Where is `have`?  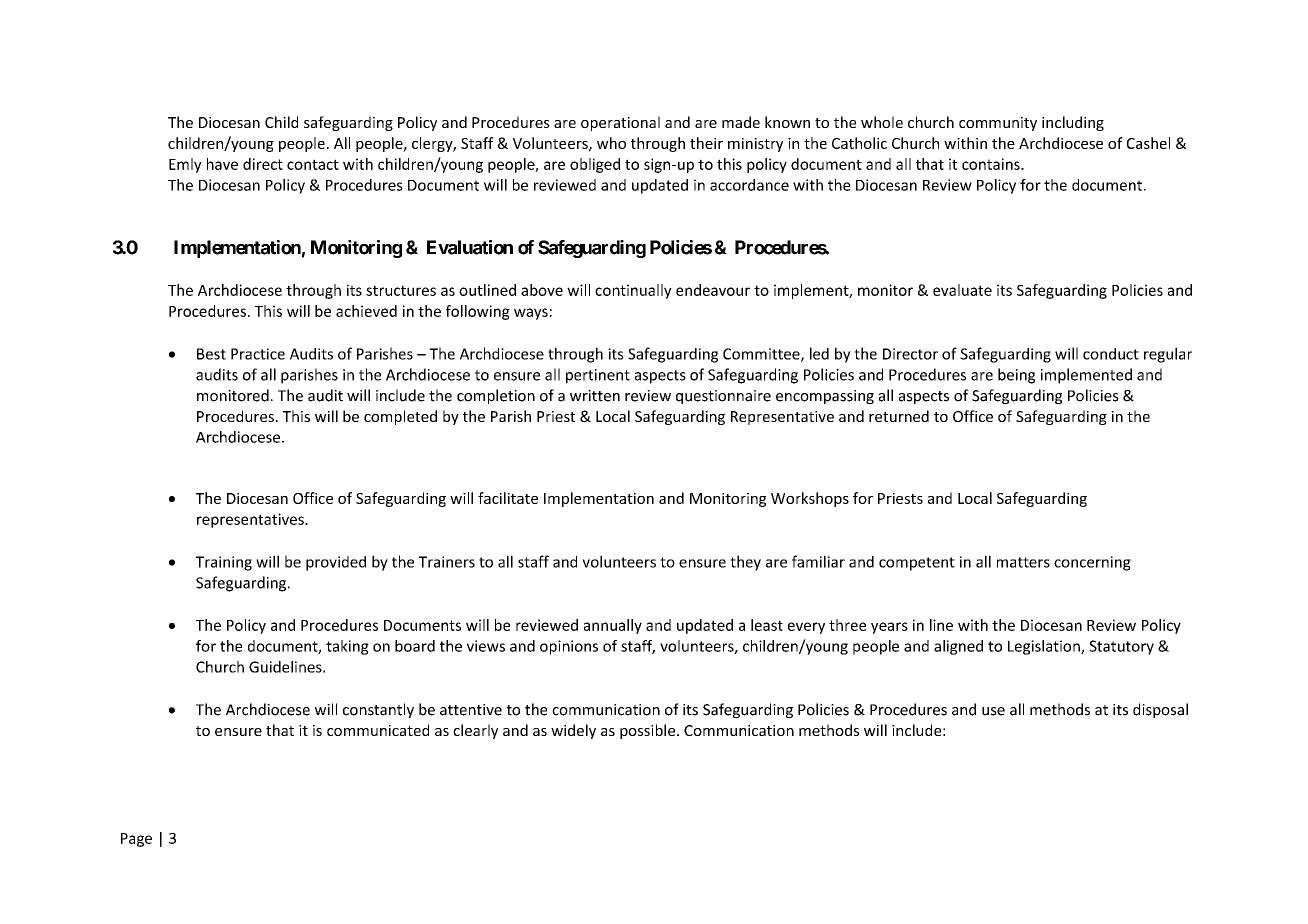
have is located at coordinates (222, 164).
